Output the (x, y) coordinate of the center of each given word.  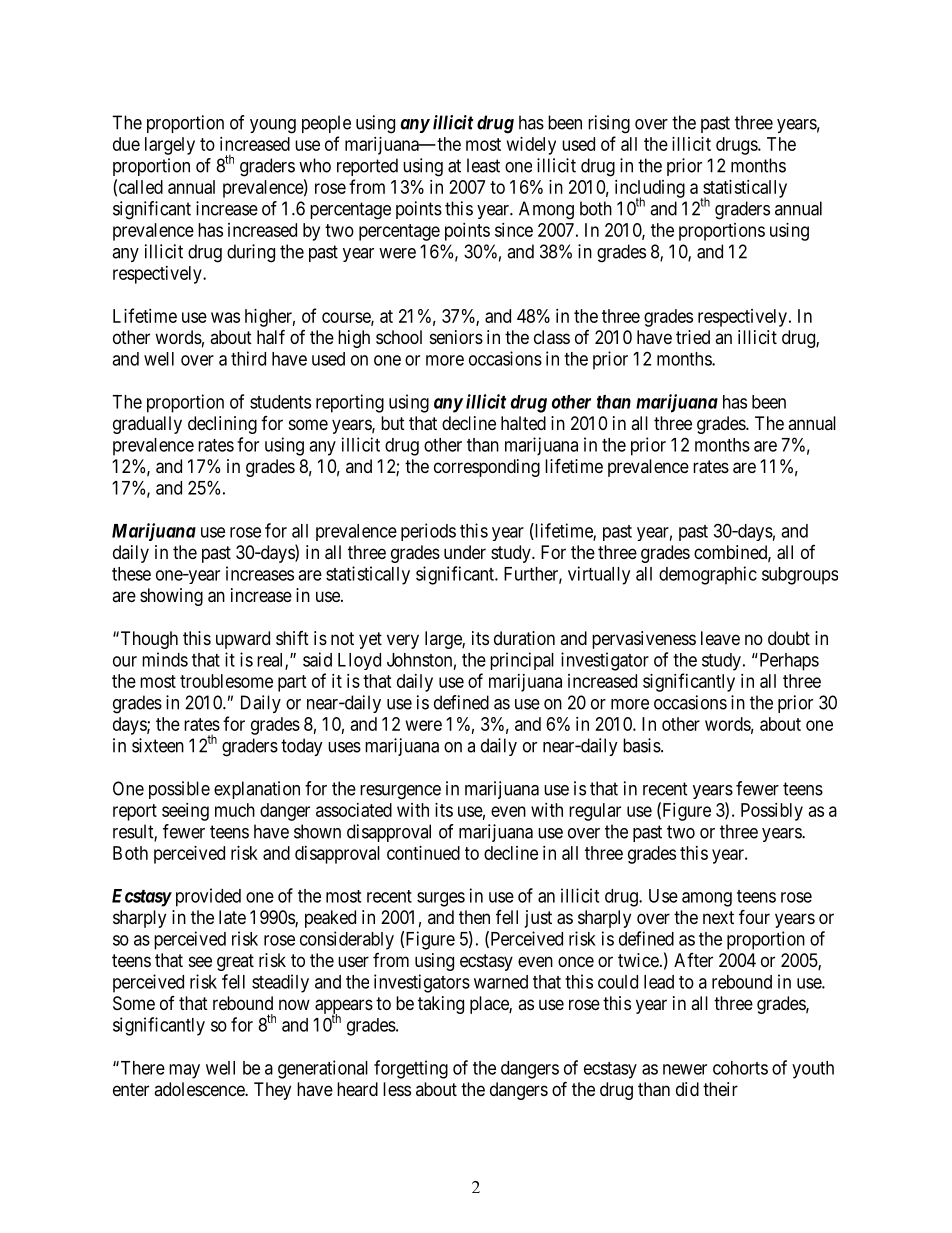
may (184, 1071)
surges (441, 899)
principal (522, 661)
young (273, 126)
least (483, 165)
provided (208, 897)
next (718, 917)
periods (428, 532)
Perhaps (788, 662)
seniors (456, 337)
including (650, 190)
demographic (708, 575)
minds (165, 659)
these (131, 574)
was (225, 317)
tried (693, 337)
